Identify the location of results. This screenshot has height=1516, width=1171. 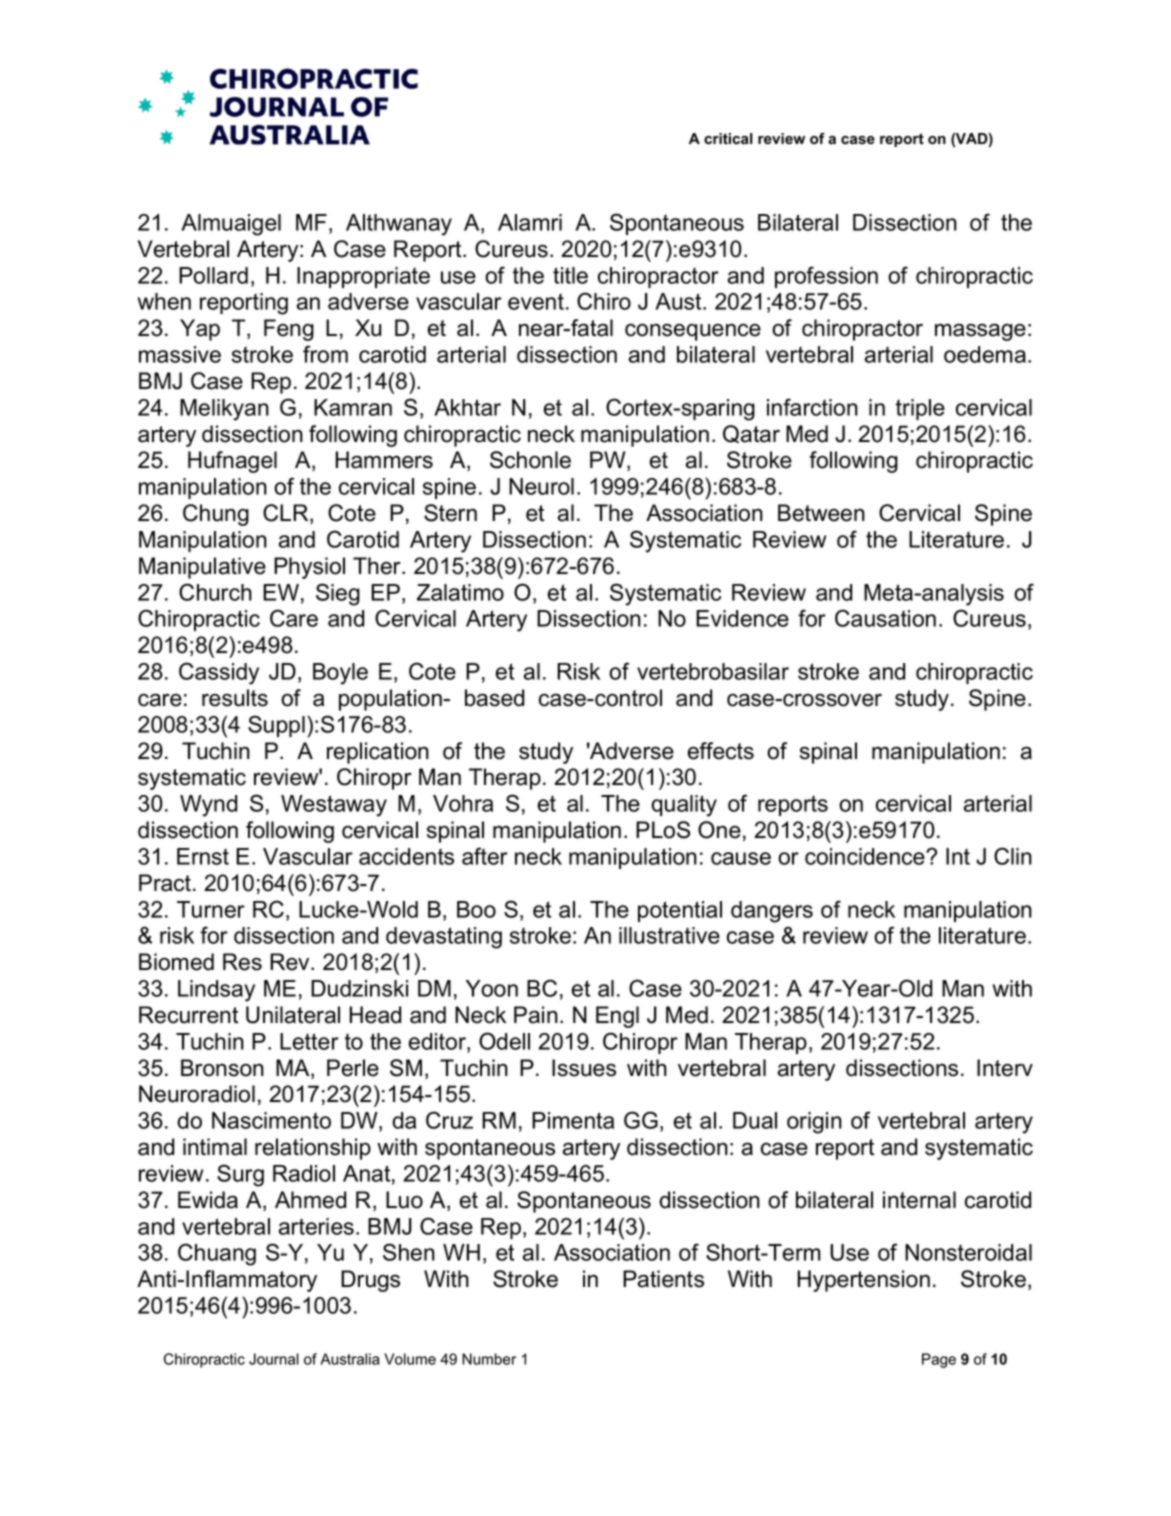
(235, 698).
